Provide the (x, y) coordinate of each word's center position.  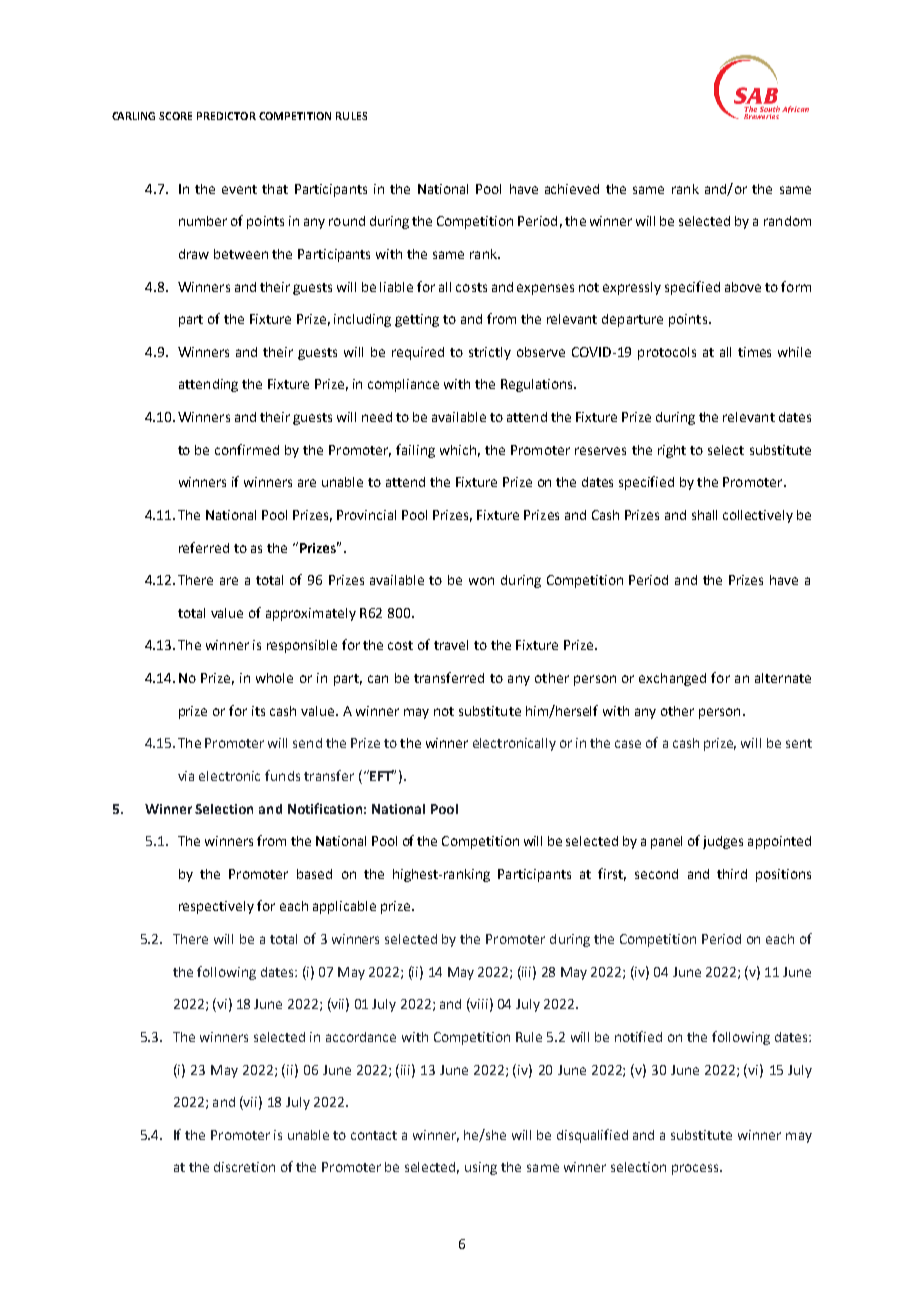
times (754, 352)
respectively (216, 907)
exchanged (672, 679)
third (732, 874)
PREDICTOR (226, 116)
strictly (490, 353)
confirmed (247, 449)
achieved (572, 189)
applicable (344, 907)
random (787, 221)
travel (451, 645)
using (481, 1168)
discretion (244, 1167)
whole (274, 678)
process (696, 1169)
